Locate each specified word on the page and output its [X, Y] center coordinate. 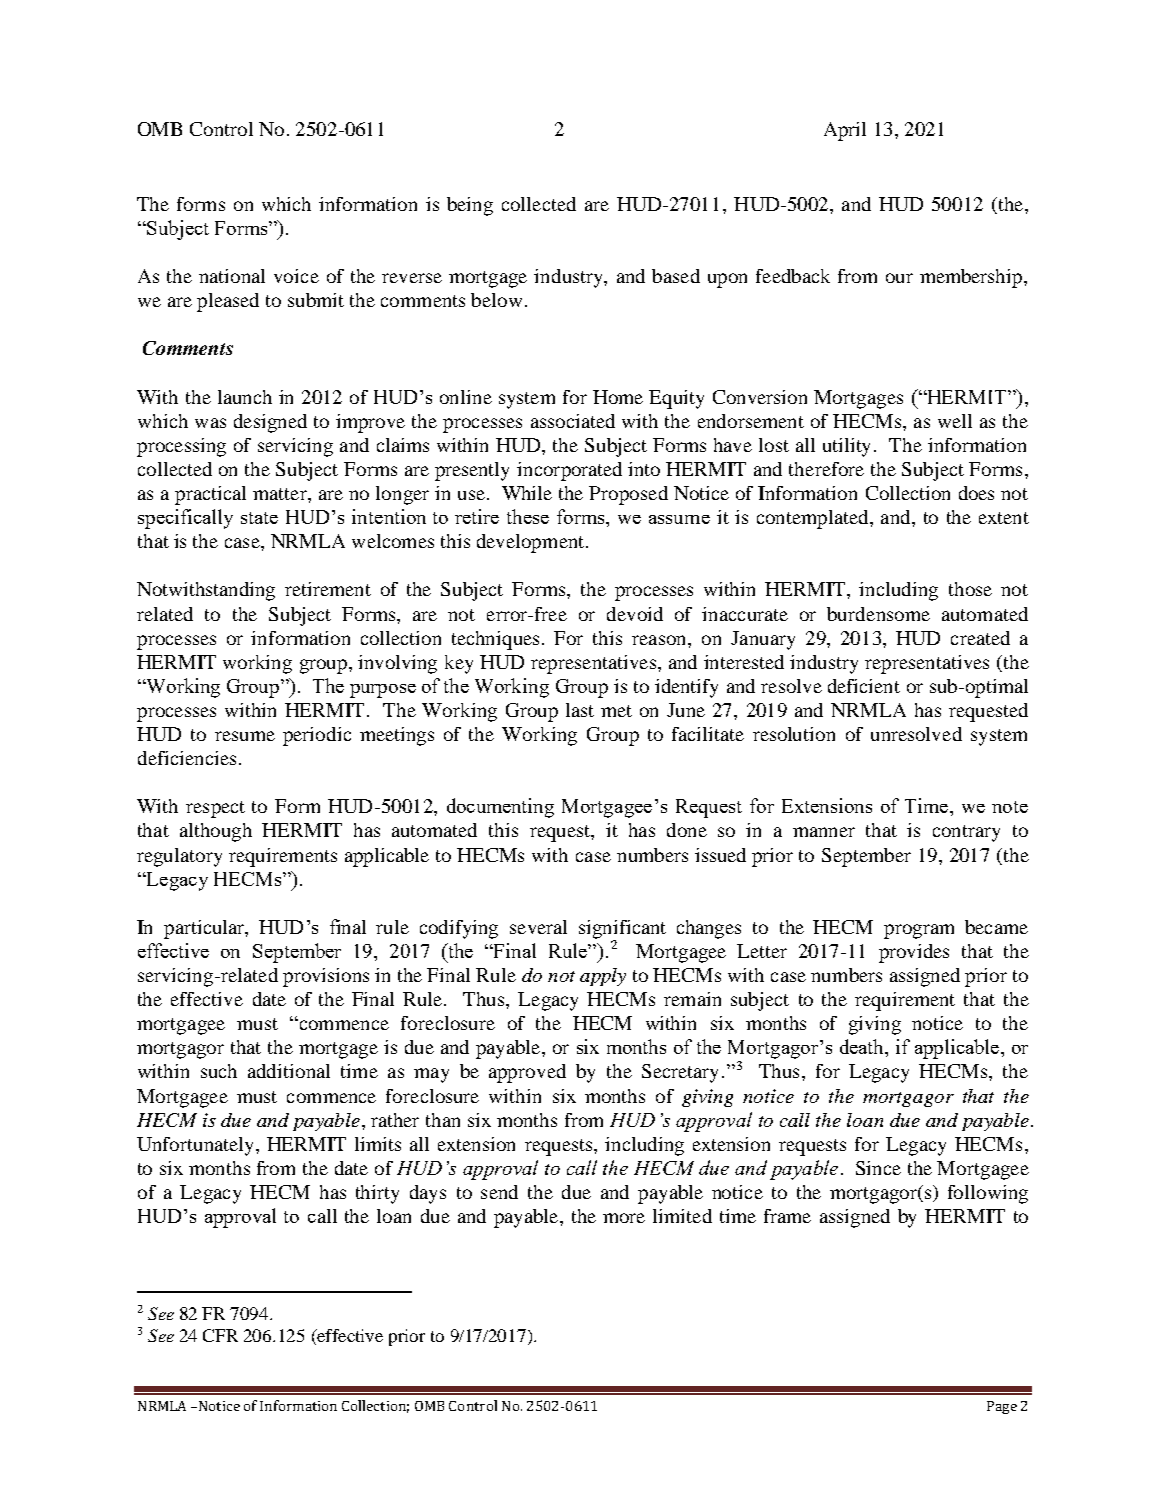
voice [296, 276]
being [470, 206]
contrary [966, 833]
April [845, 131]
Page [1002, 1407]
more [624, 1218]
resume [245, 736]
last [580, 710]
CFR [220, 1335]
